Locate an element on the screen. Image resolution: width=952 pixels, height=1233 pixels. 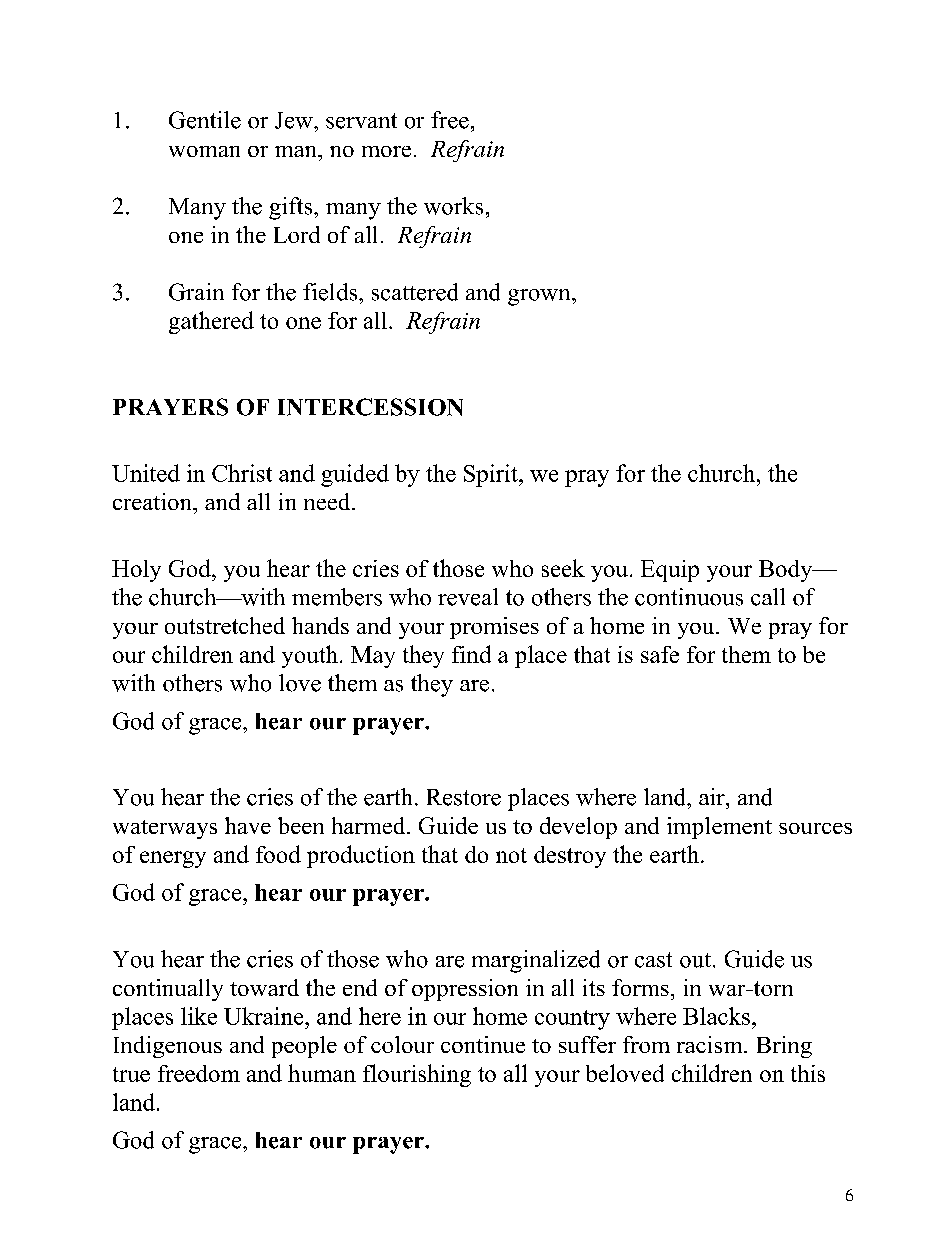
grown is located at coordinates (540, 297).
